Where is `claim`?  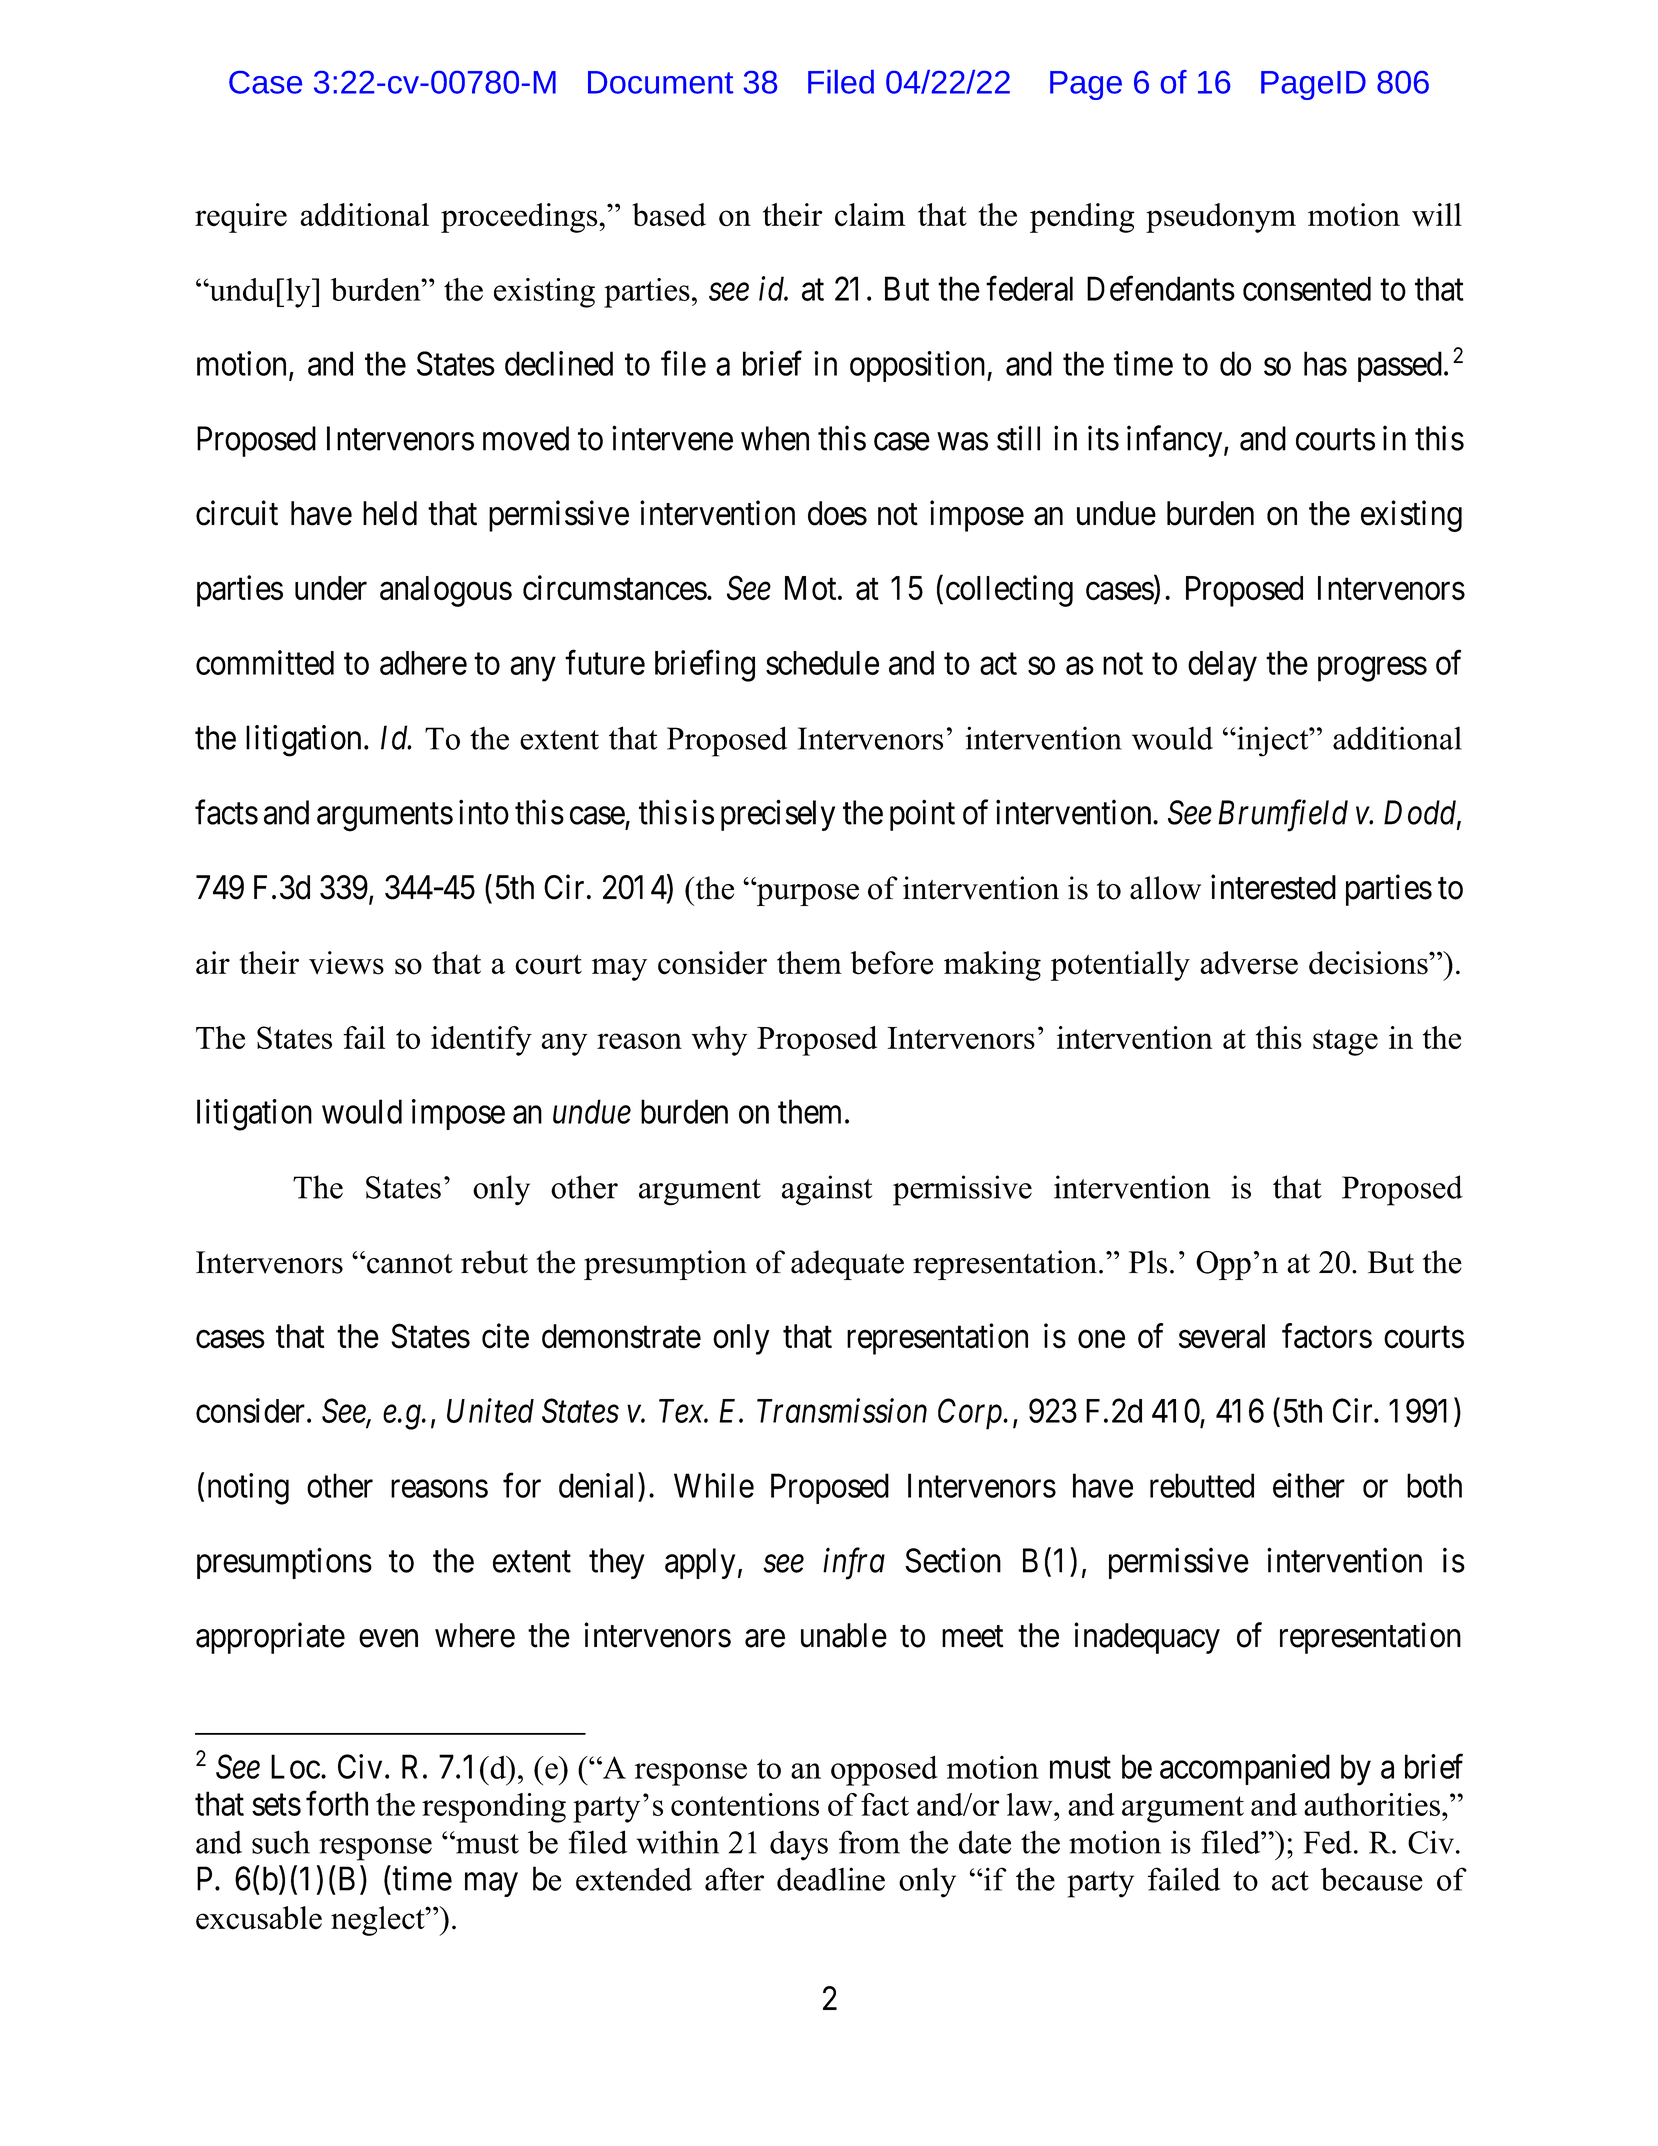
claim is located at coordinates (870, 214).
